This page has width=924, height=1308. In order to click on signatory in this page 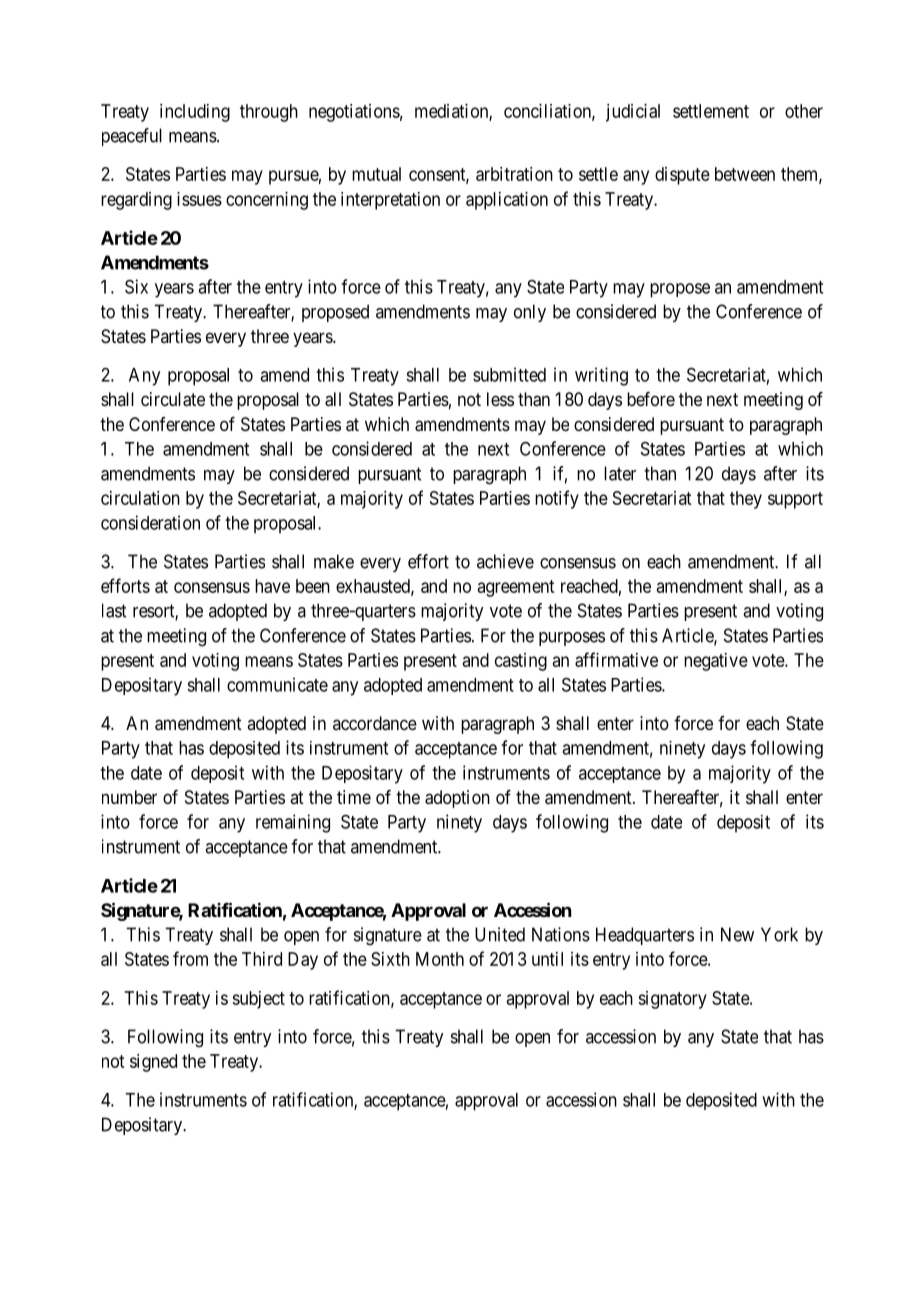, I will do `click(672, 1000)`.
